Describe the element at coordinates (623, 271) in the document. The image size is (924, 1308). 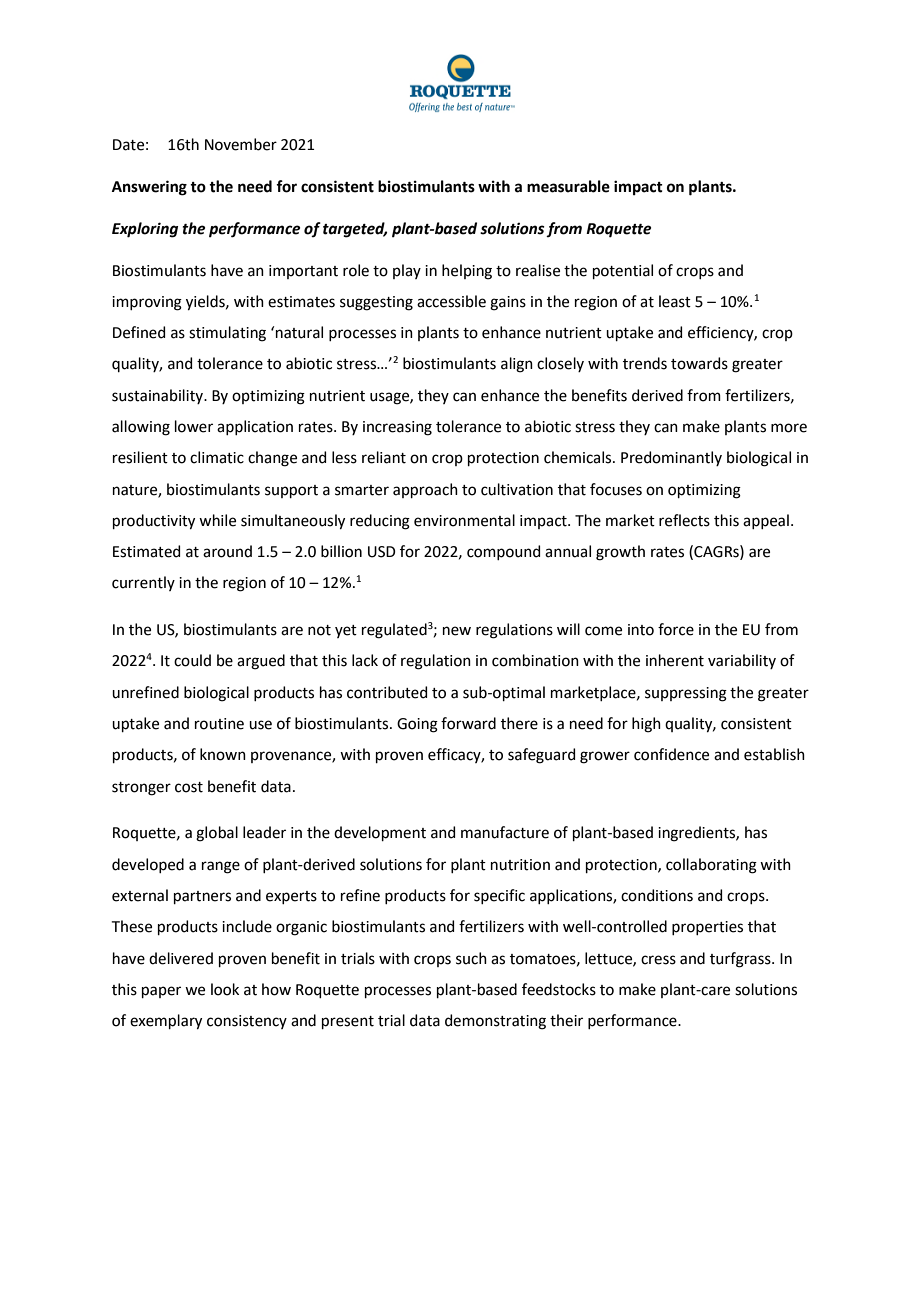
I see `potential` at that location.
